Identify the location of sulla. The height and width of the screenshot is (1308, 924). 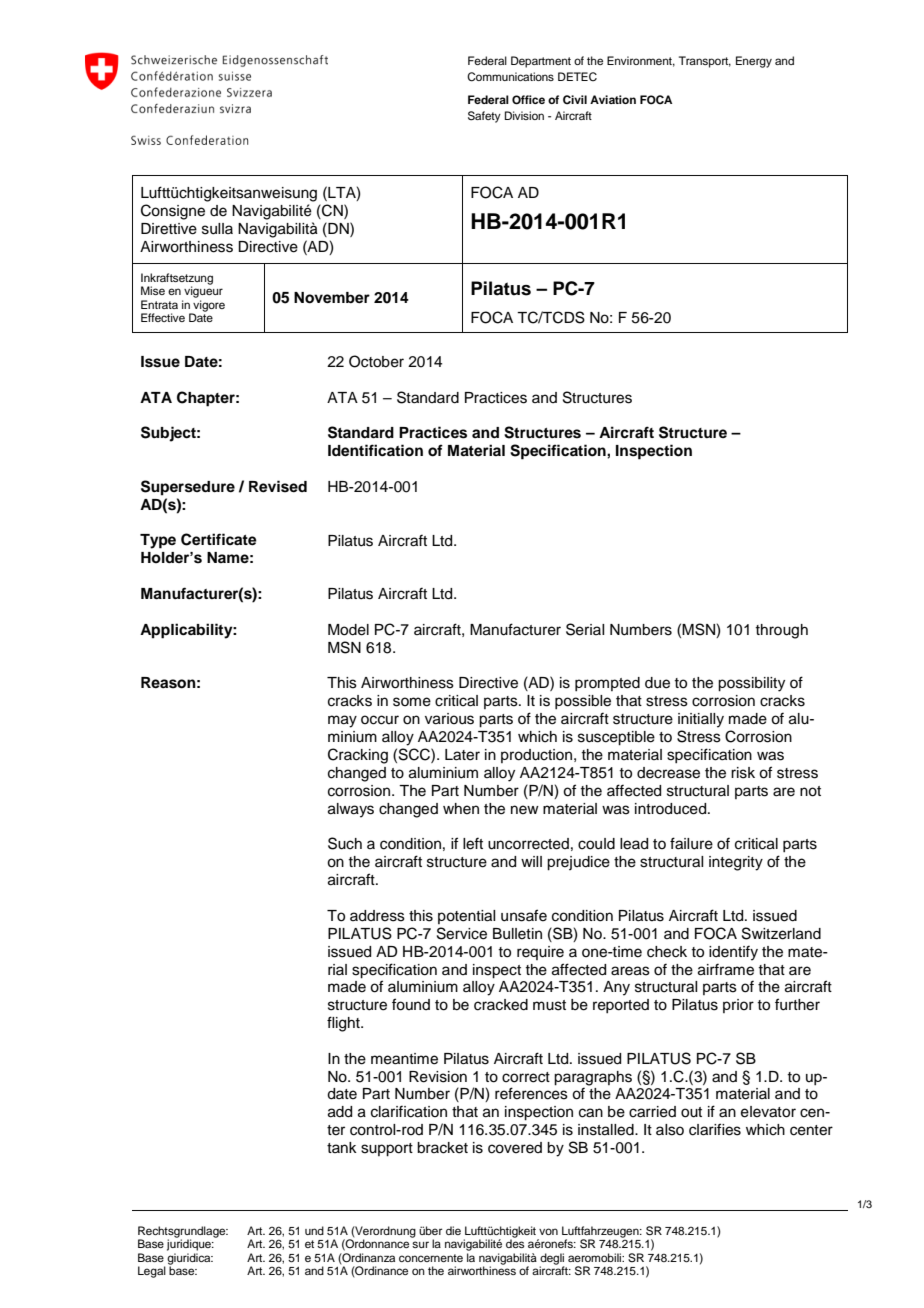
(217, 229).
